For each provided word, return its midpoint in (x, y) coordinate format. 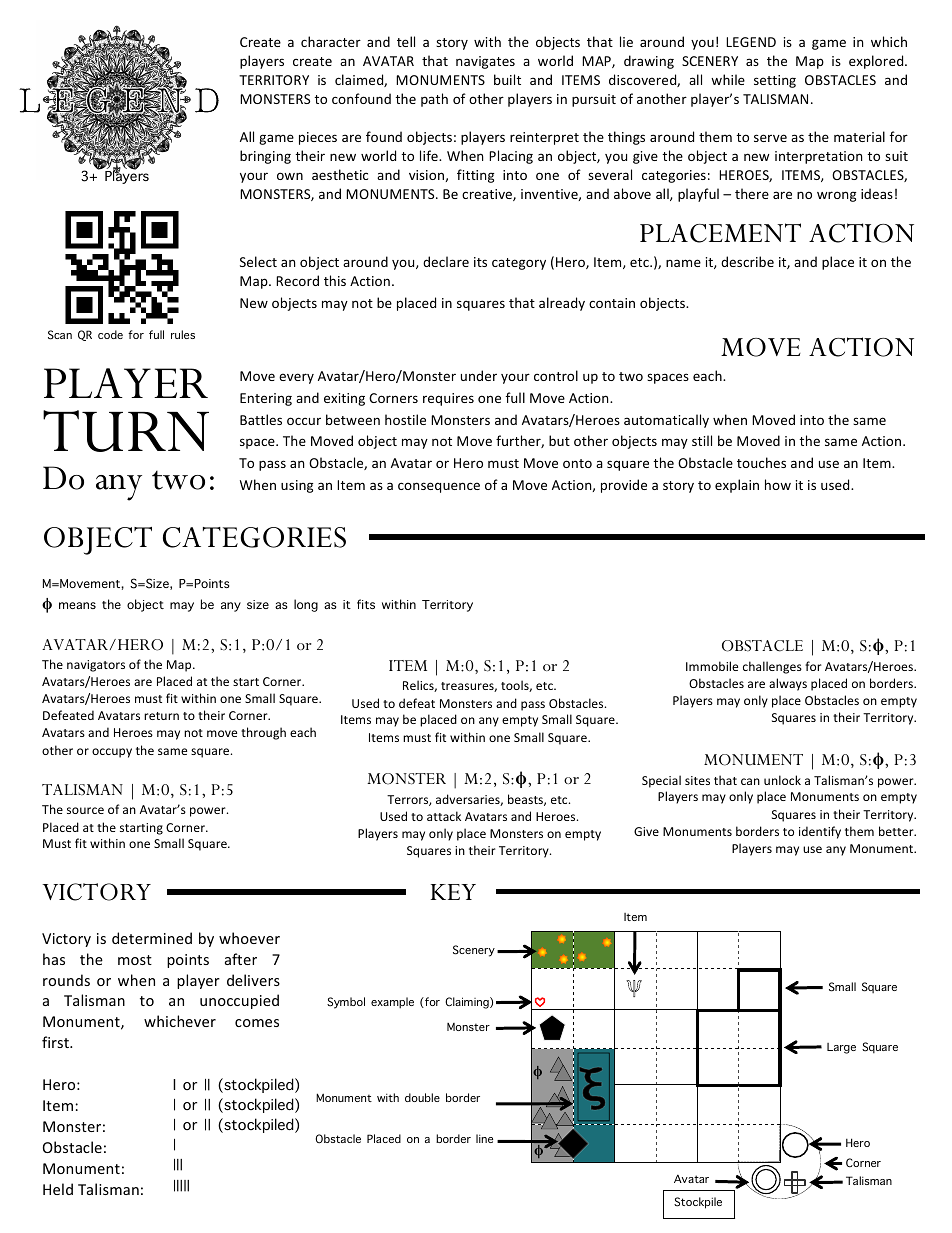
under (479, 375)
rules (183, 334)
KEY (453, 892)
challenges (772, 667)
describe (747, 261)
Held (58, 1189)
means (77, 605)
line (484, 1138)
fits (366, 604)
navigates (485, 62)
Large (841, 1048)
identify (820, 832)
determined (152, 938)
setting (775, 81)
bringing (265, 157)
